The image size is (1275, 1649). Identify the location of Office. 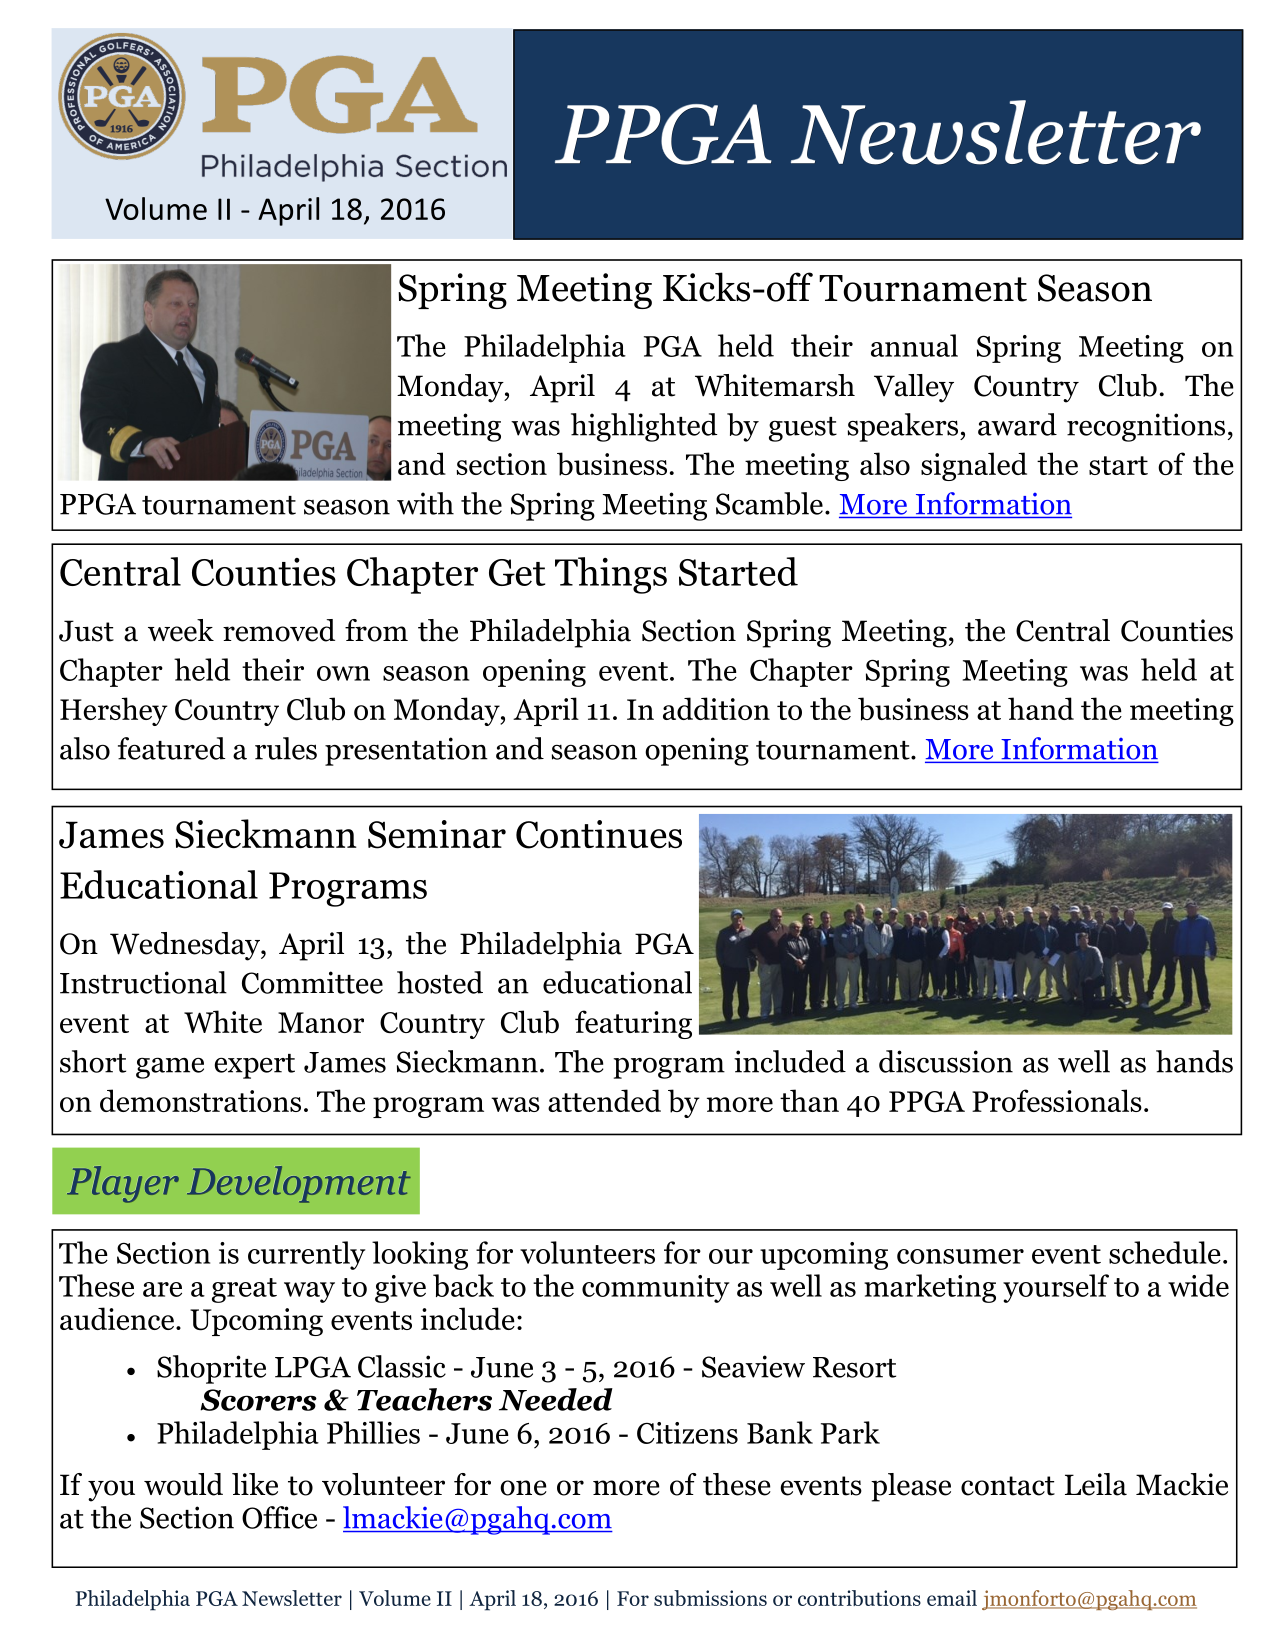
(279, 1517).
